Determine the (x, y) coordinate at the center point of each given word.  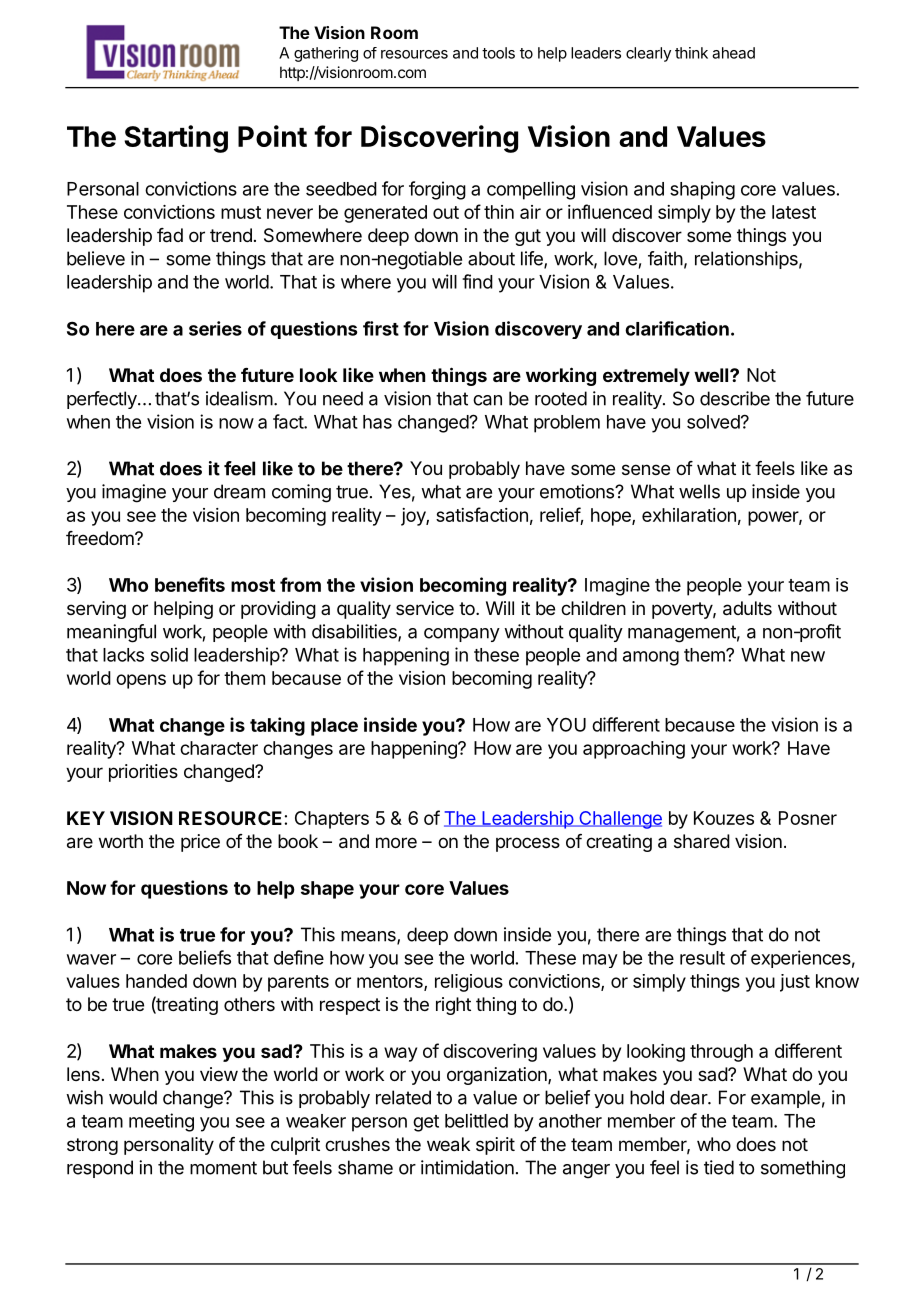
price (200, 843)
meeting (161, 1122)
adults (747, 608)
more (396, 842)
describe (735, 398)
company (462, 635)
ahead (733, 53)
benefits (190, 584)
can (487, 400)
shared (702, 841)
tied (719, 1167)
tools (498, 53)
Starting (176, 139)
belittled (476, 1120)
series (215, 328)
